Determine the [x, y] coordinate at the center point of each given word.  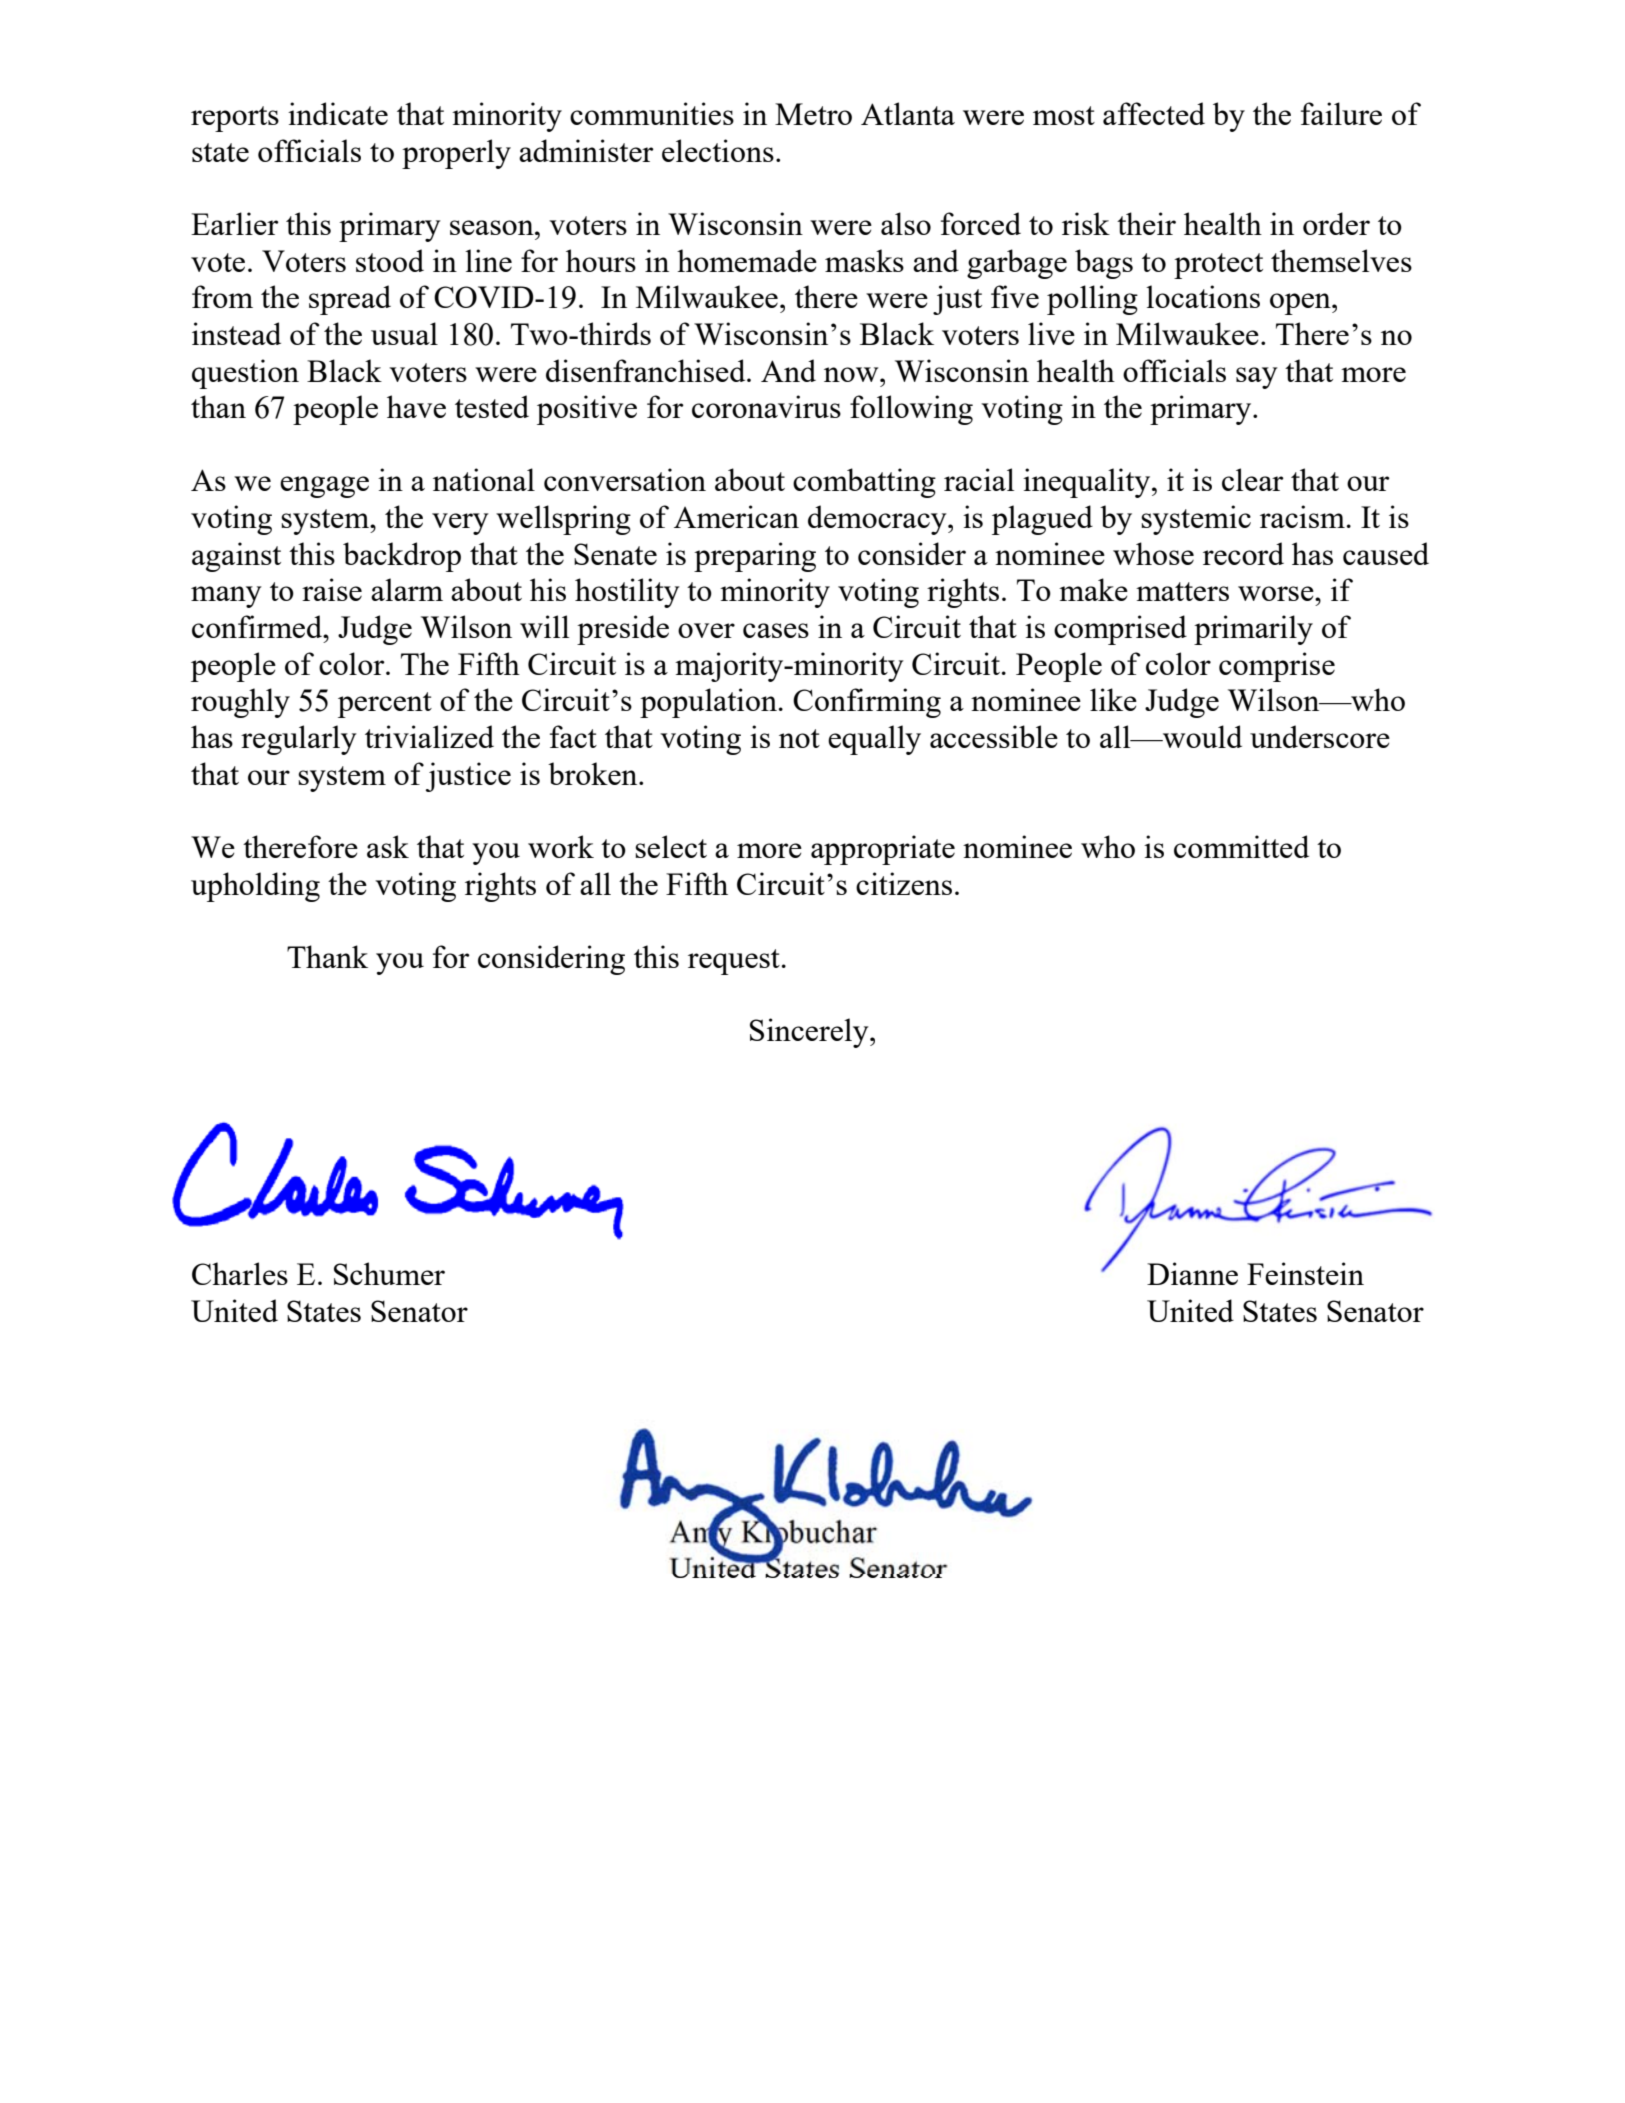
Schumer [389, 1273]
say [1257, 378]
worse [1277, 593]
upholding [255, 887]
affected [1154, 113]
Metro [813, 114]
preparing [755, 557]
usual [404, 333]
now [852, 374]
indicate [338, 113]
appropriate [883, 850]
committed [1241, 846]
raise [332, 589]
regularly [299, 740]
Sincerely [810, 1033]
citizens [904, 883]
